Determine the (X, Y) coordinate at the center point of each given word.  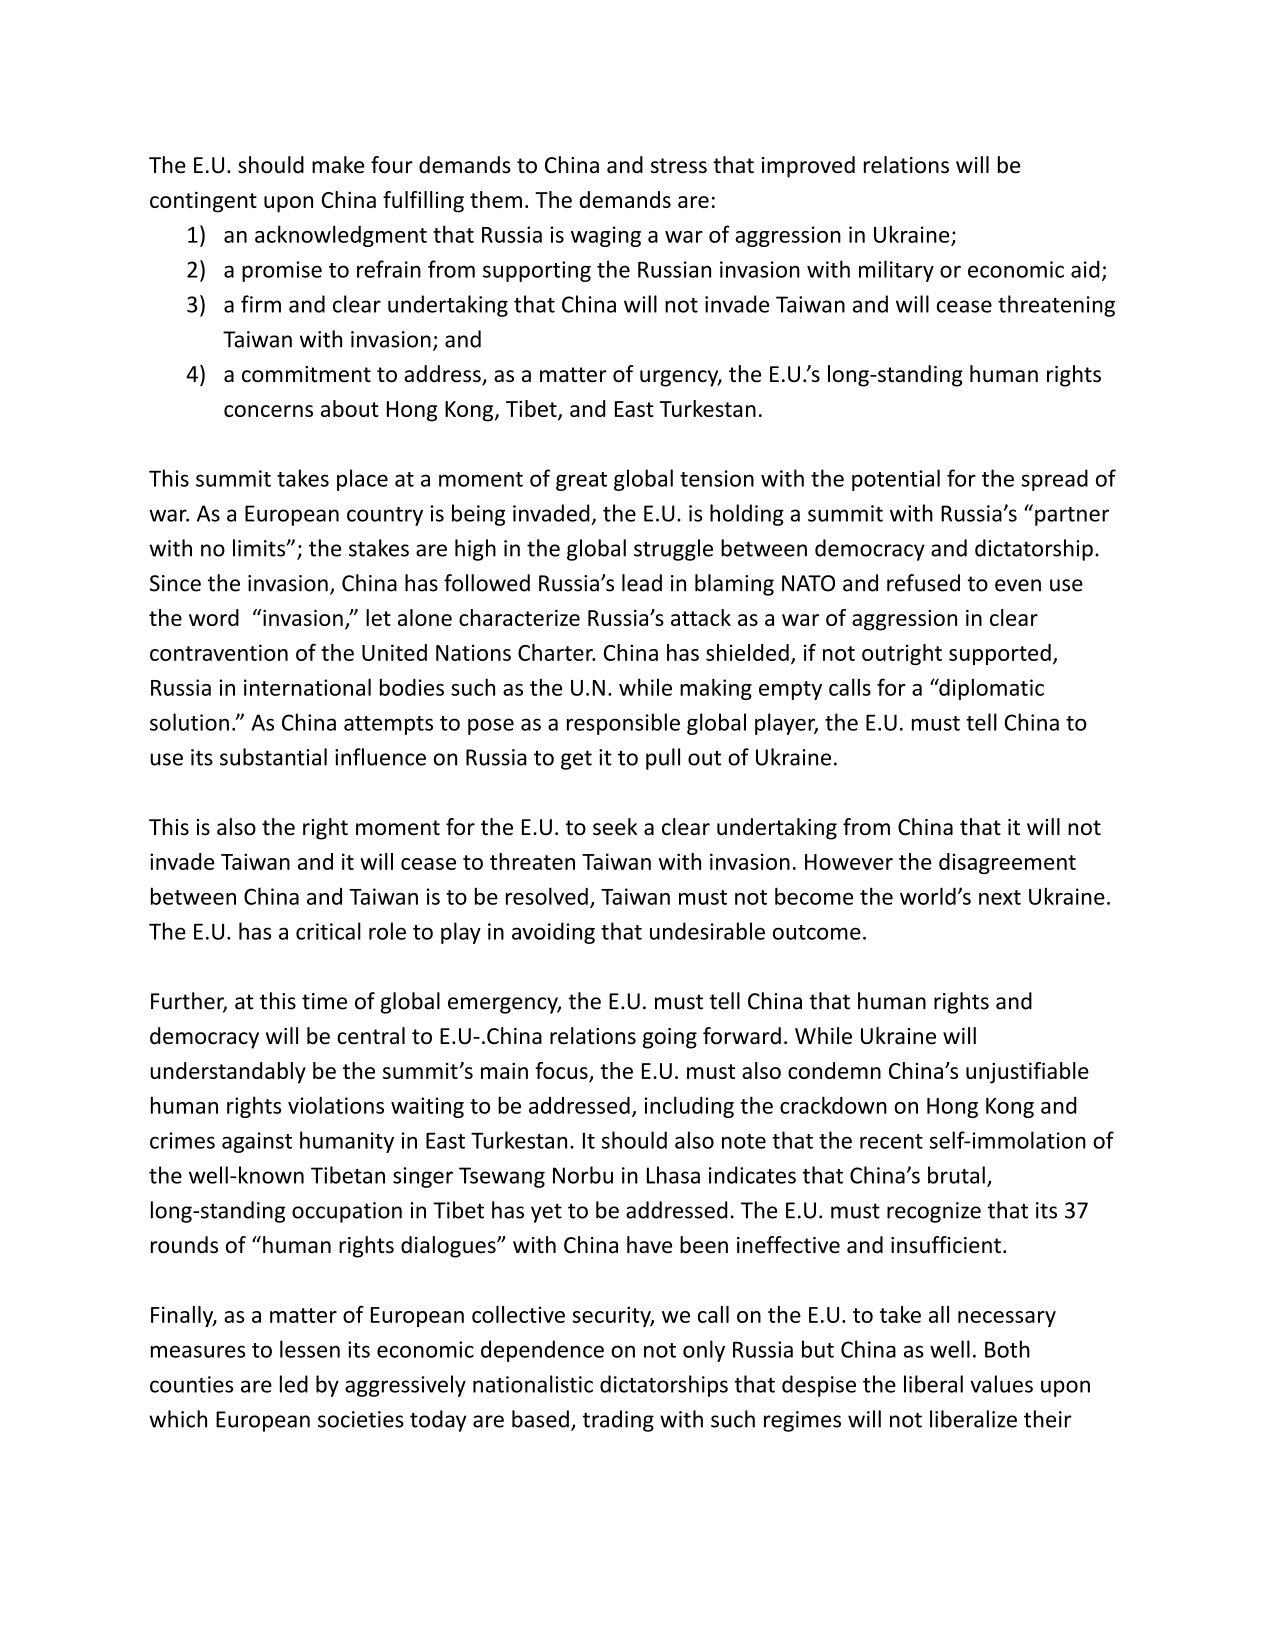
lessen (310, 1349)
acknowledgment (341, 236)
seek (615, 827)
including (689, 1107)
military (896, 271)
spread (1054, 480)
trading (618, 1421)
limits (260, 548)
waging (606, 236)
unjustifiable (1027, 1073)
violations (336, 1105)
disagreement (1007, 863)
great (581, 481)
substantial (273, 757)
